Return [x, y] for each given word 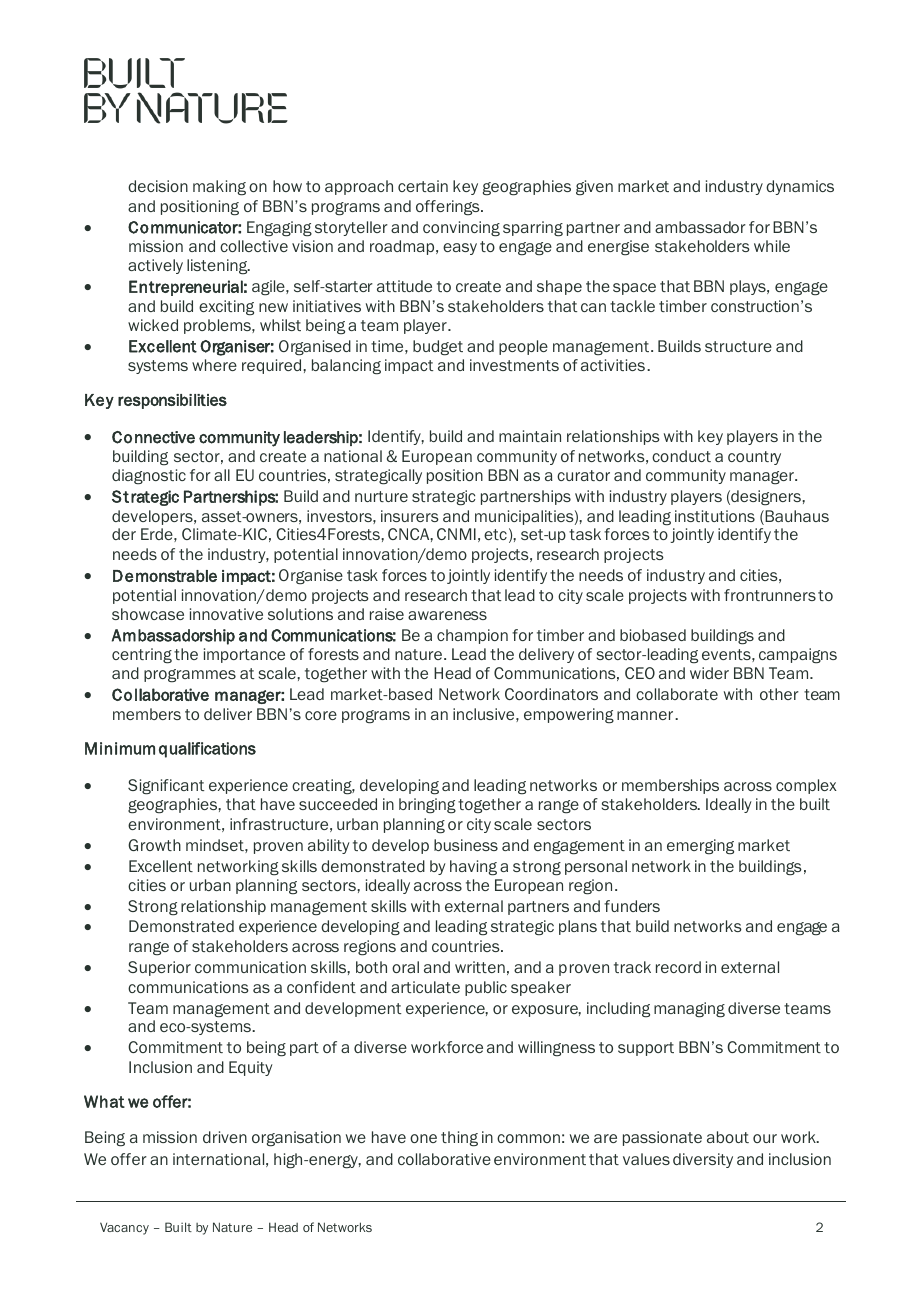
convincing [461, 229]
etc [495, 534]
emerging [700, 847]
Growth [154, 845]
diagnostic [149, 477]
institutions [715, 516]
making [219, 188]
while [772, 246]
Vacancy [124, 1228]
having [473, 868]
